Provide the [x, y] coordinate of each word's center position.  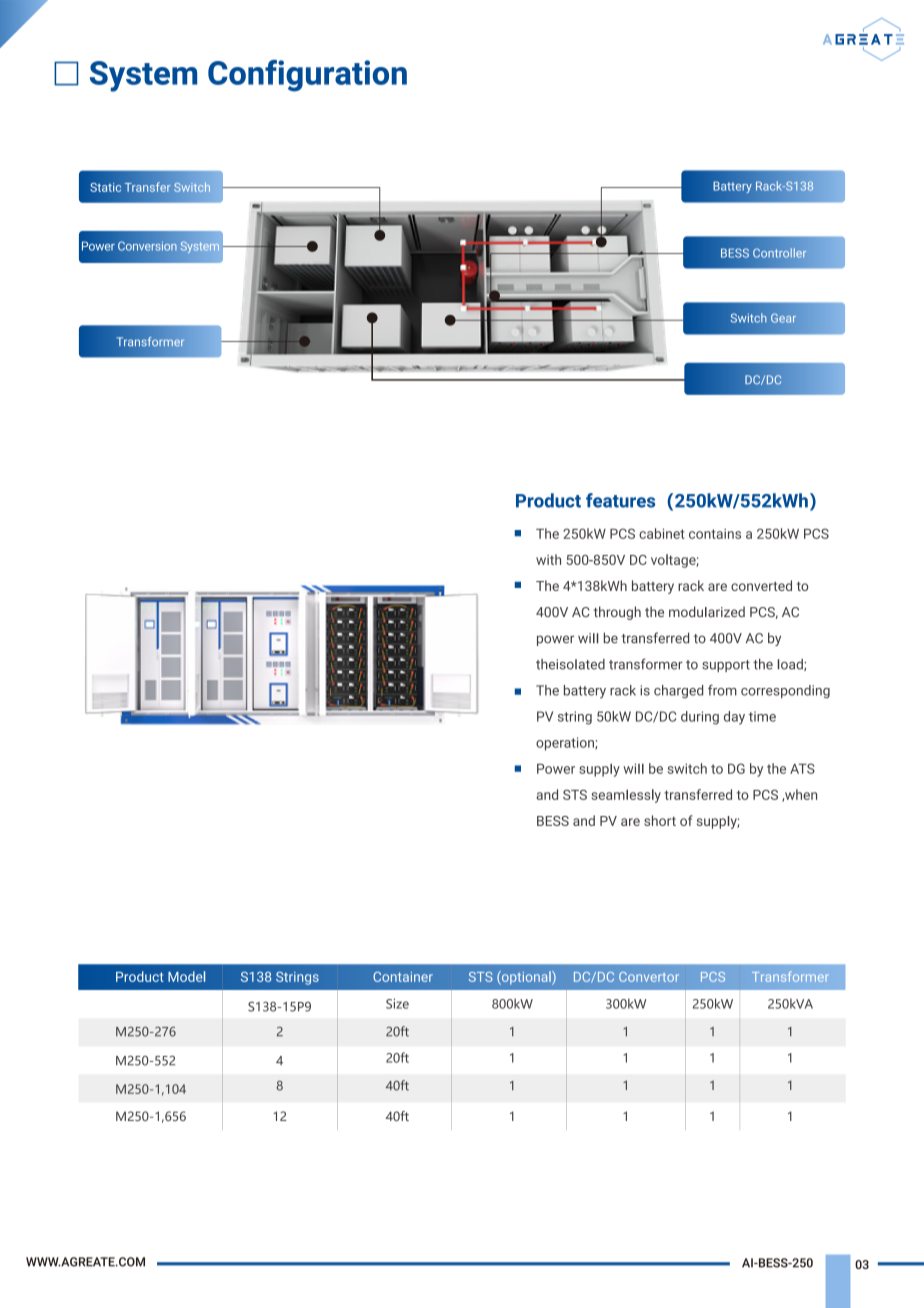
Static [105, 187]
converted [761, 585]
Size [397, 1003]
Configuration [307, 76]
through [617, 613]
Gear [783, 318]
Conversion [147, 246]
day [734, 718]
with [548, 559]
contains [715, 534]
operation [566, 744]
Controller [780, 253]
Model [186, 976]
